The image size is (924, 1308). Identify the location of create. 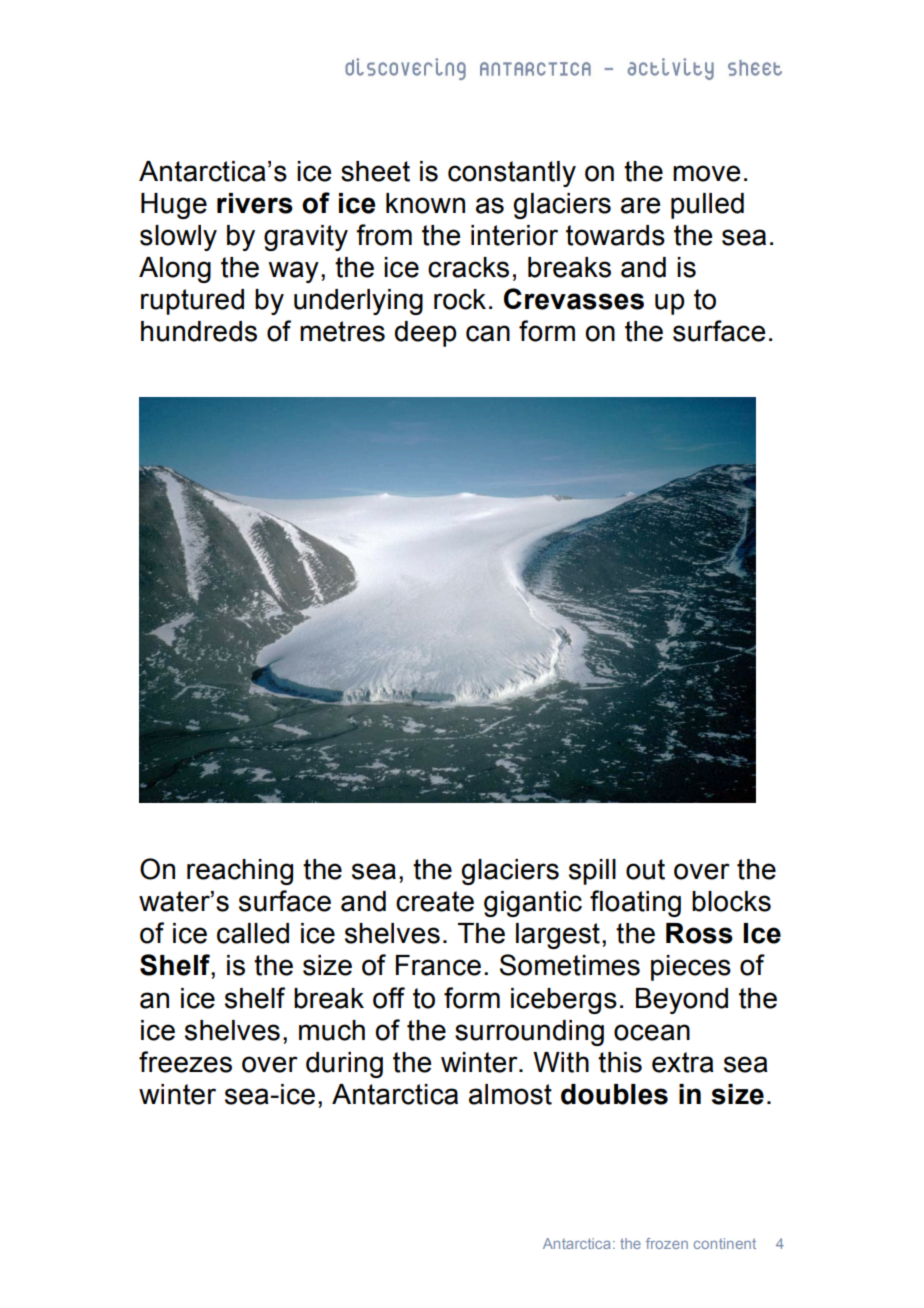
(435, 901).
